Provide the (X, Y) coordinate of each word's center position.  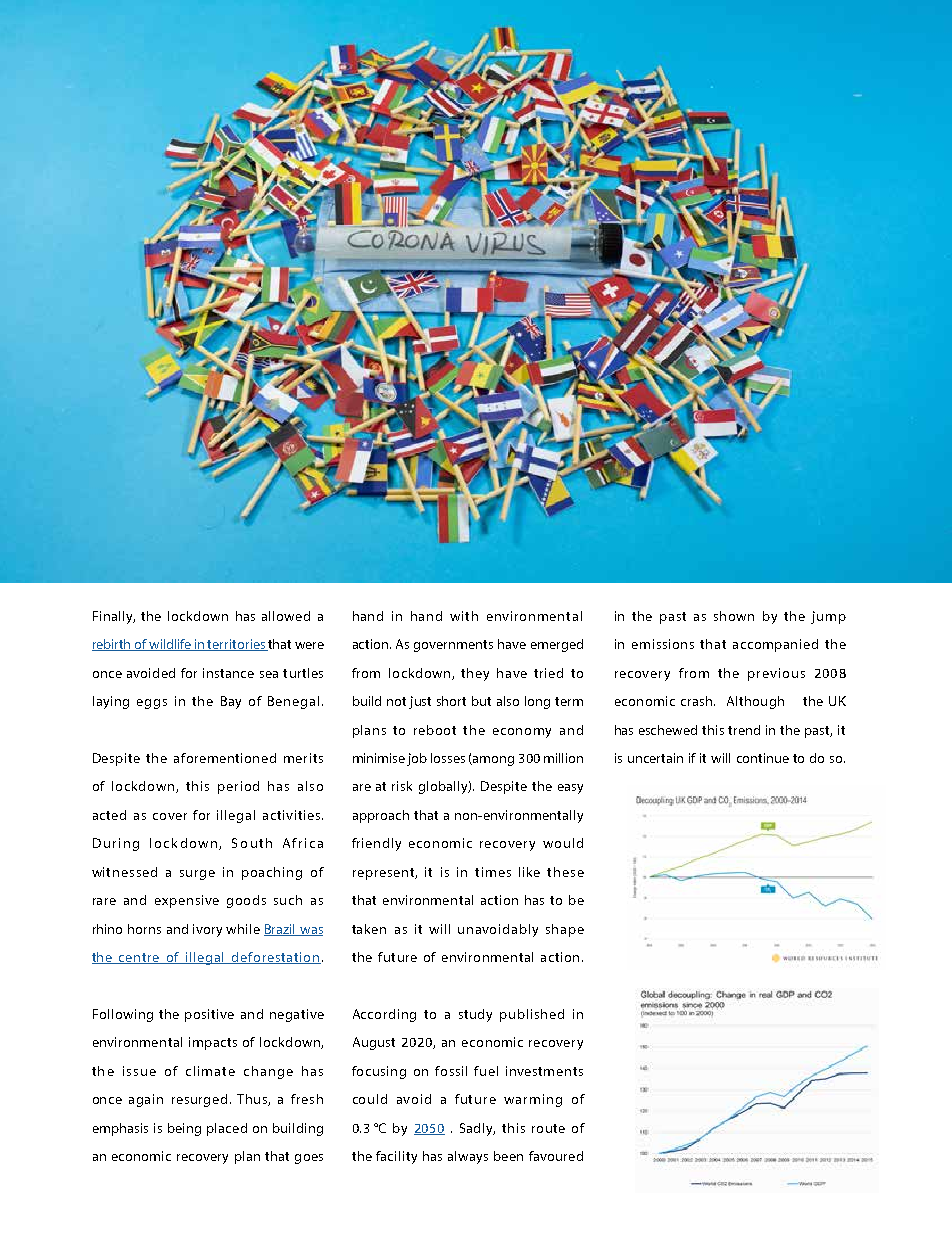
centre (139, 958)
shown (734, 616)
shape (565, 930)
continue (763, 758)
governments (453, 646)
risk (402, 786)
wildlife (171, 645)
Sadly (477, 1129)
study (475, 1015)
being (184, 1129)
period (238, 787)
